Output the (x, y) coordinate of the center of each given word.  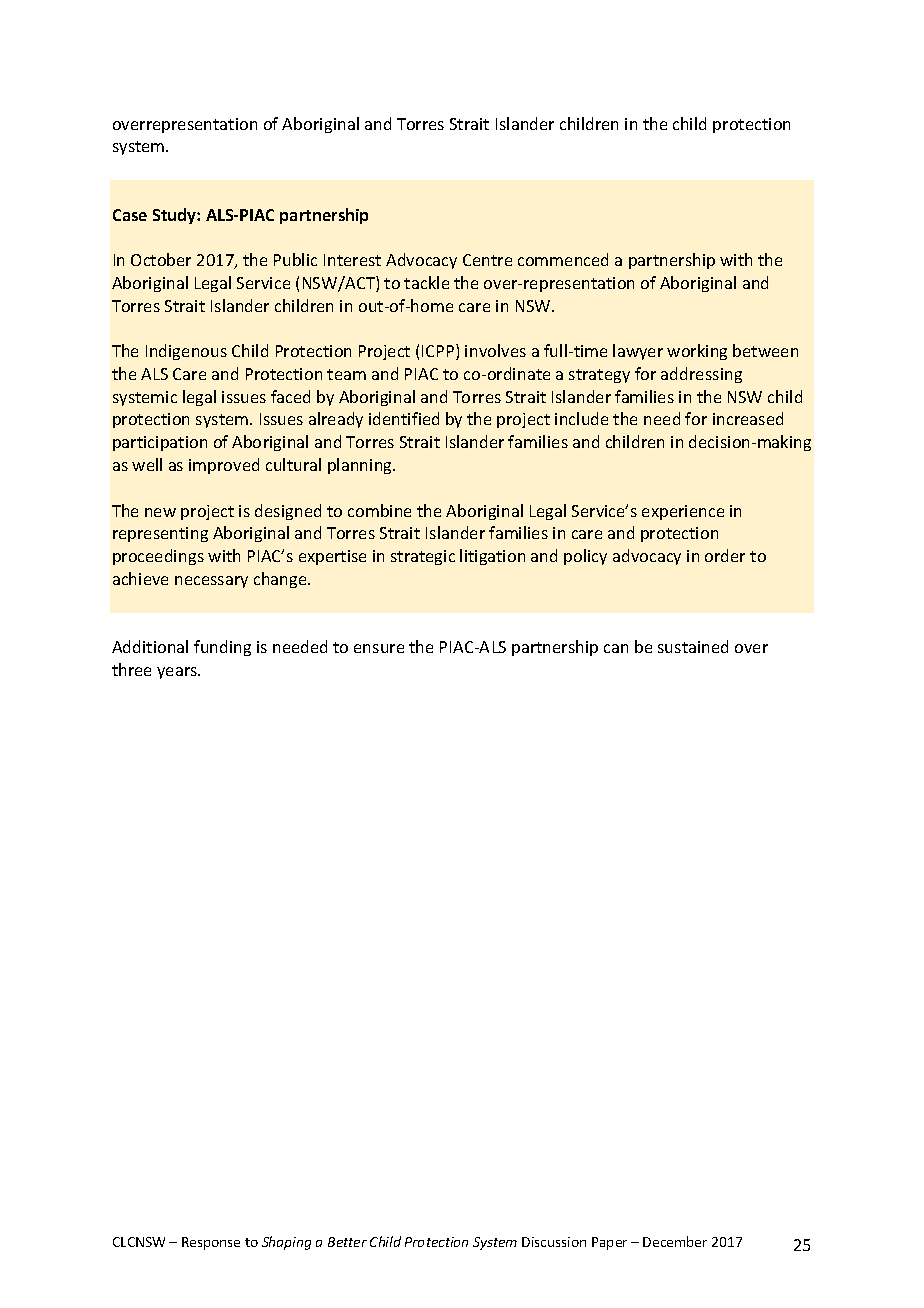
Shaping (286, 1243)
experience (683, 512)
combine (379, 510)
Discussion (554, 1242)
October (161, 259)
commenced (563, 259)
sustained (693, 646)
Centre (487, 260)
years (178, 673)
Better (347, 1242)
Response (211, 1243)
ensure (379, 648)
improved (224, 466)
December (675, 1241)
